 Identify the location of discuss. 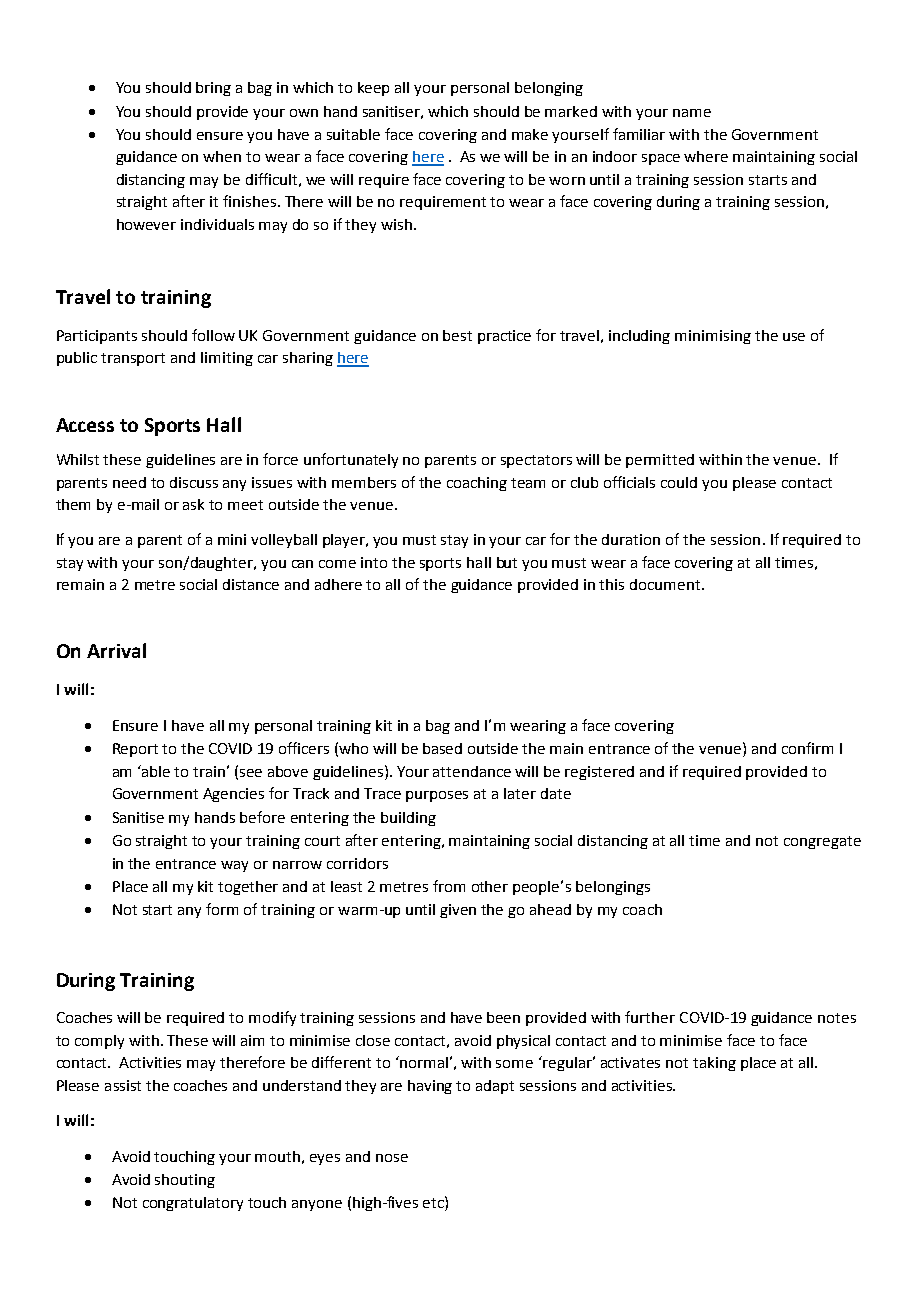
(194, 482).
